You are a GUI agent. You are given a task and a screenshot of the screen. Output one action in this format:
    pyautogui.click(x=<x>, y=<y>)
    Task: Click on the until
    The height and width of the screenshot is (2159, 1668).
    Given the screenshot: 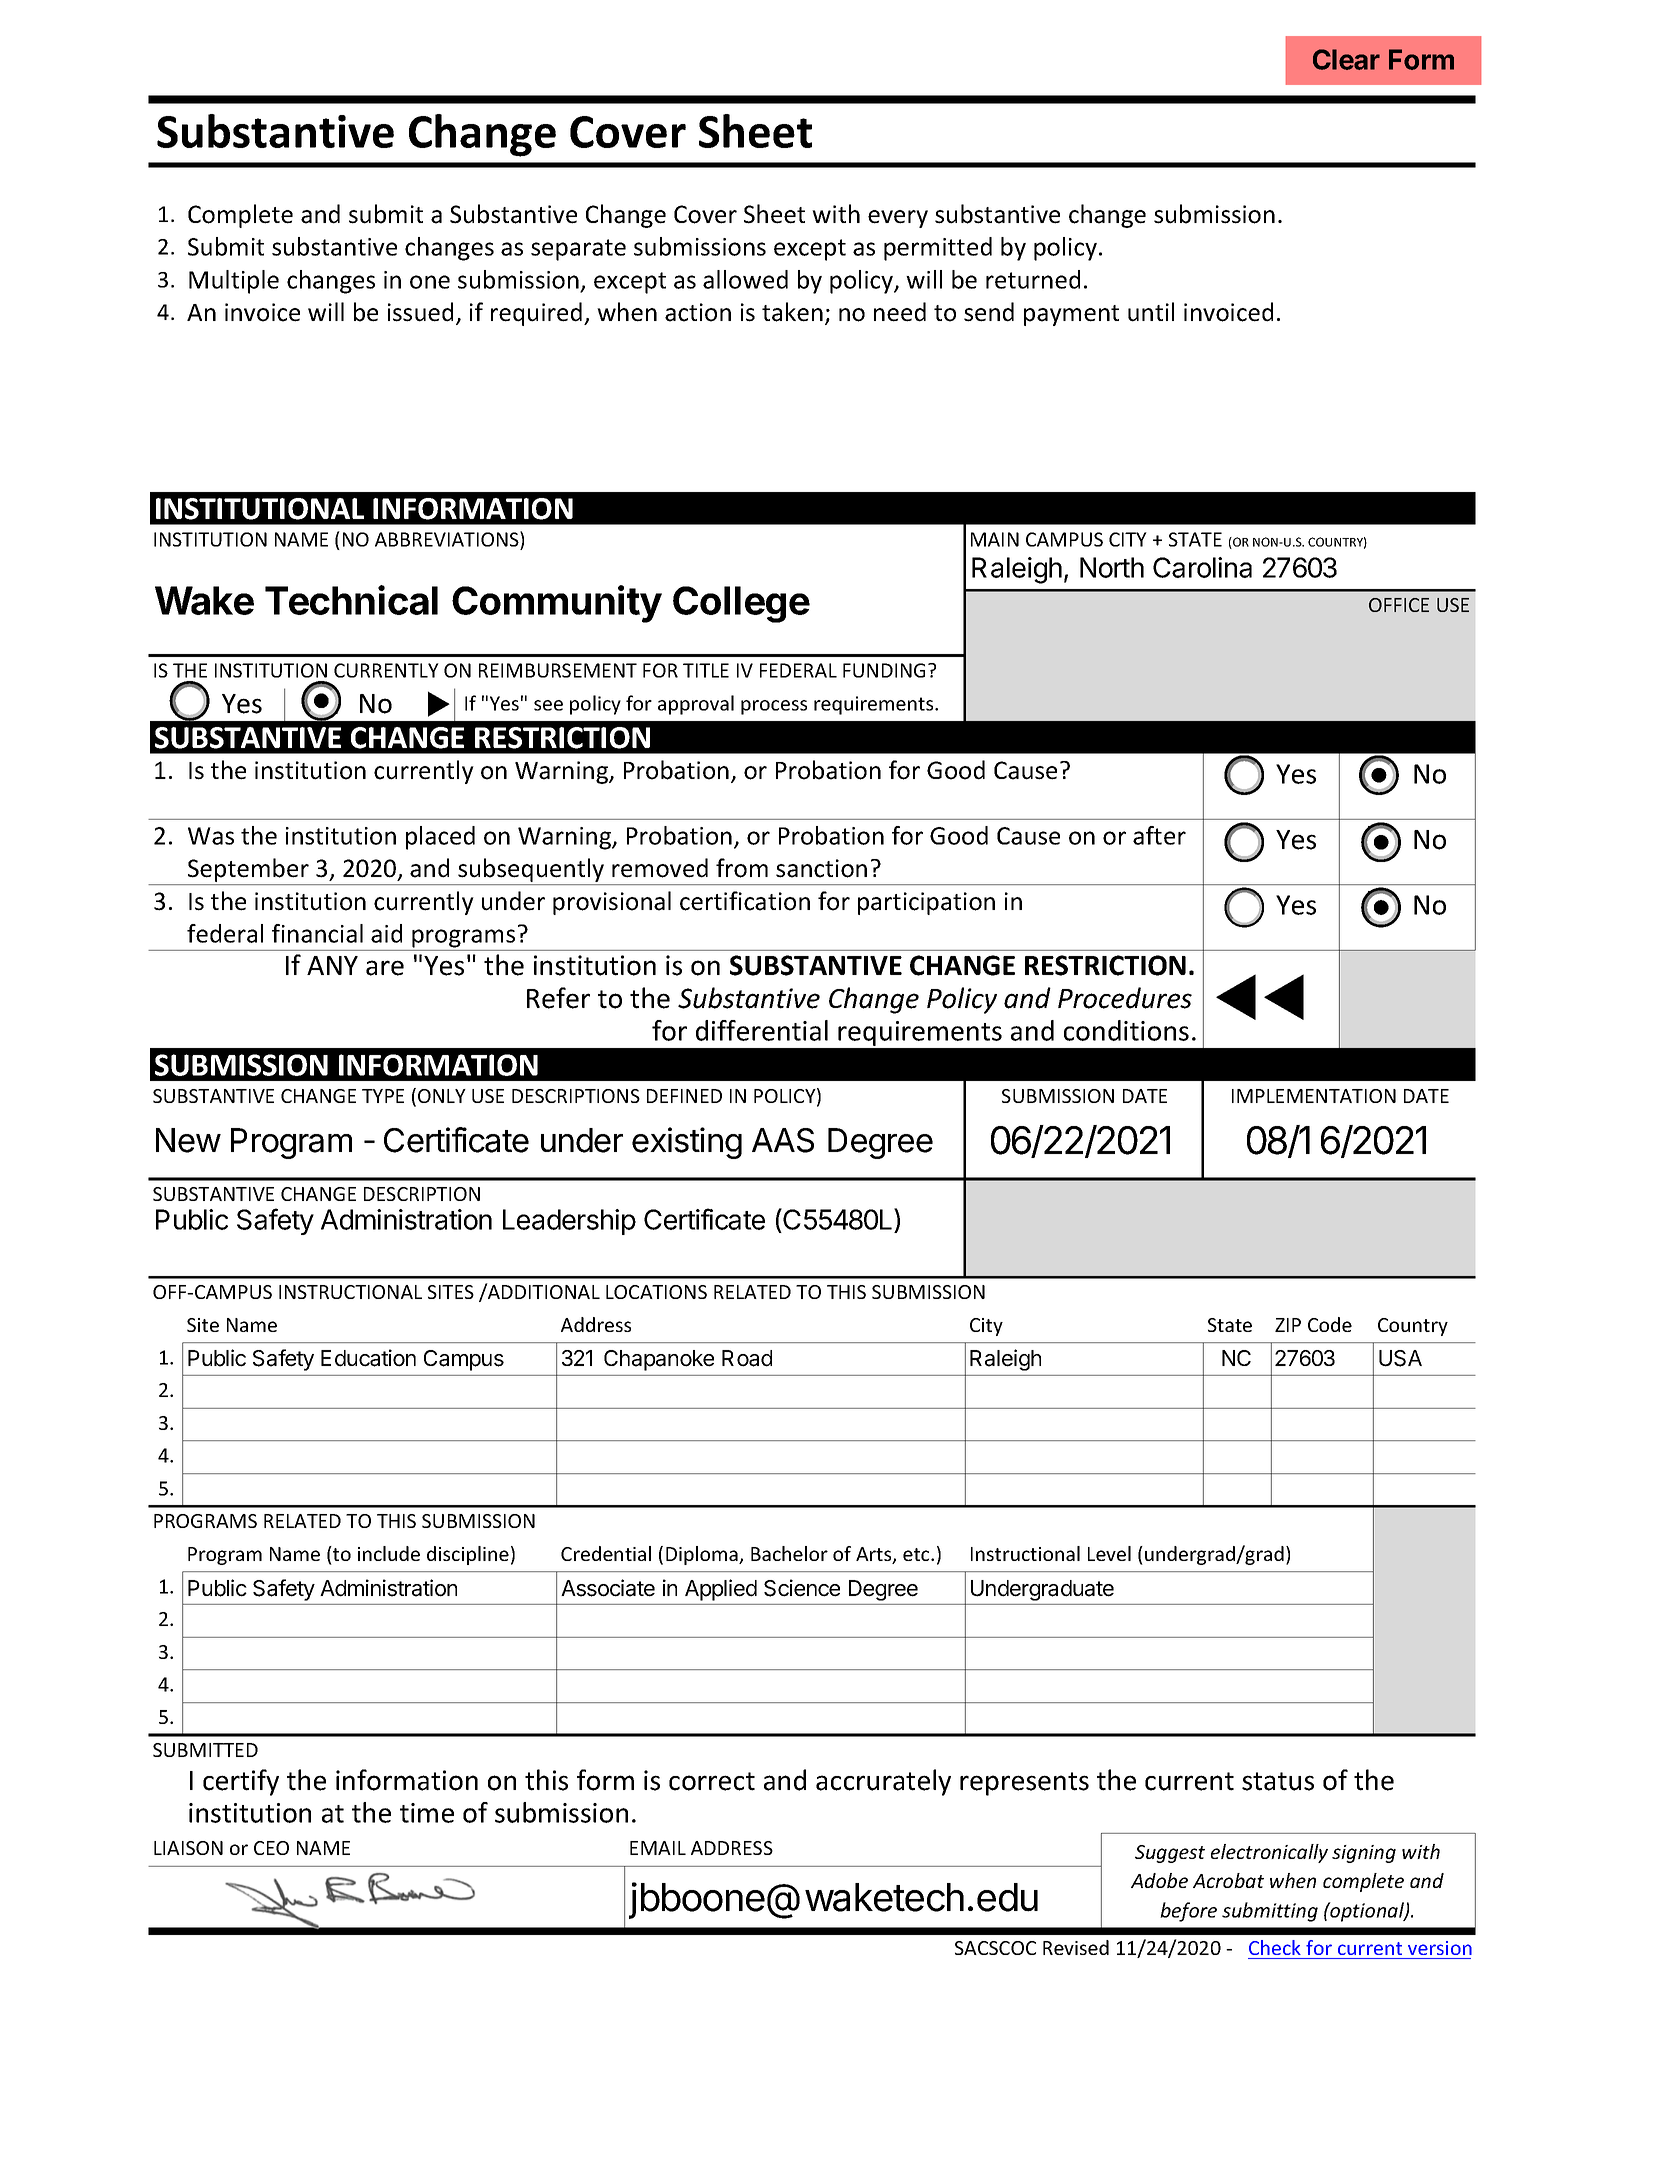 What is the action you would take?
    pyautogui.click(x=1151, y=312)
